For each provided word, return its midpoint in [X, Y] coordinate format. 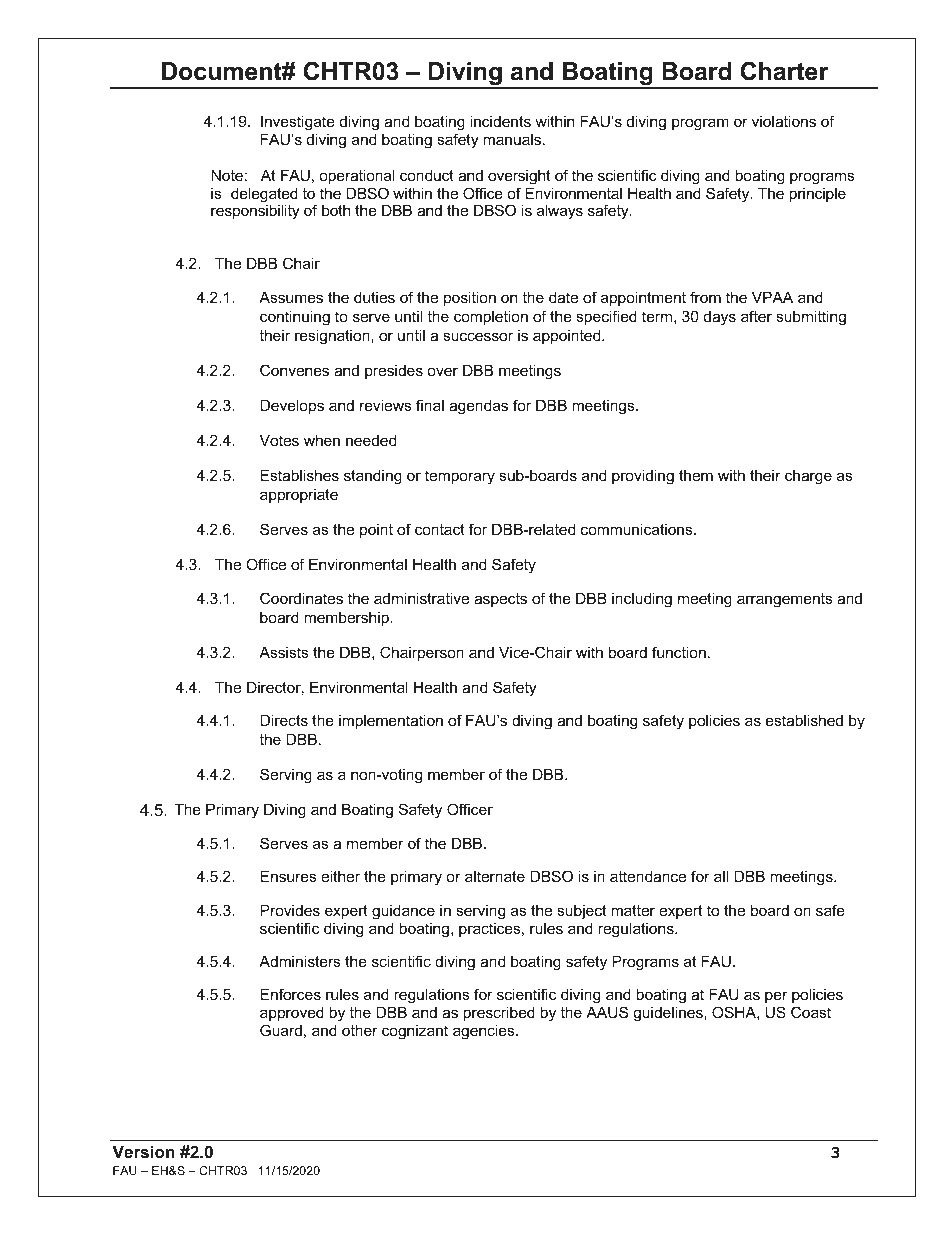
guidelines [669, 1014]
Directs [284, 720]
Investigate [298, 123]
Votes [279, 440]
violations [784, 121]
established [804, 720]
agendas [478, 407]
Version [143, 1151]
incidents [500, 121]
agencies [485, 1032]
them [696, 475]
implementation [391, 721]
